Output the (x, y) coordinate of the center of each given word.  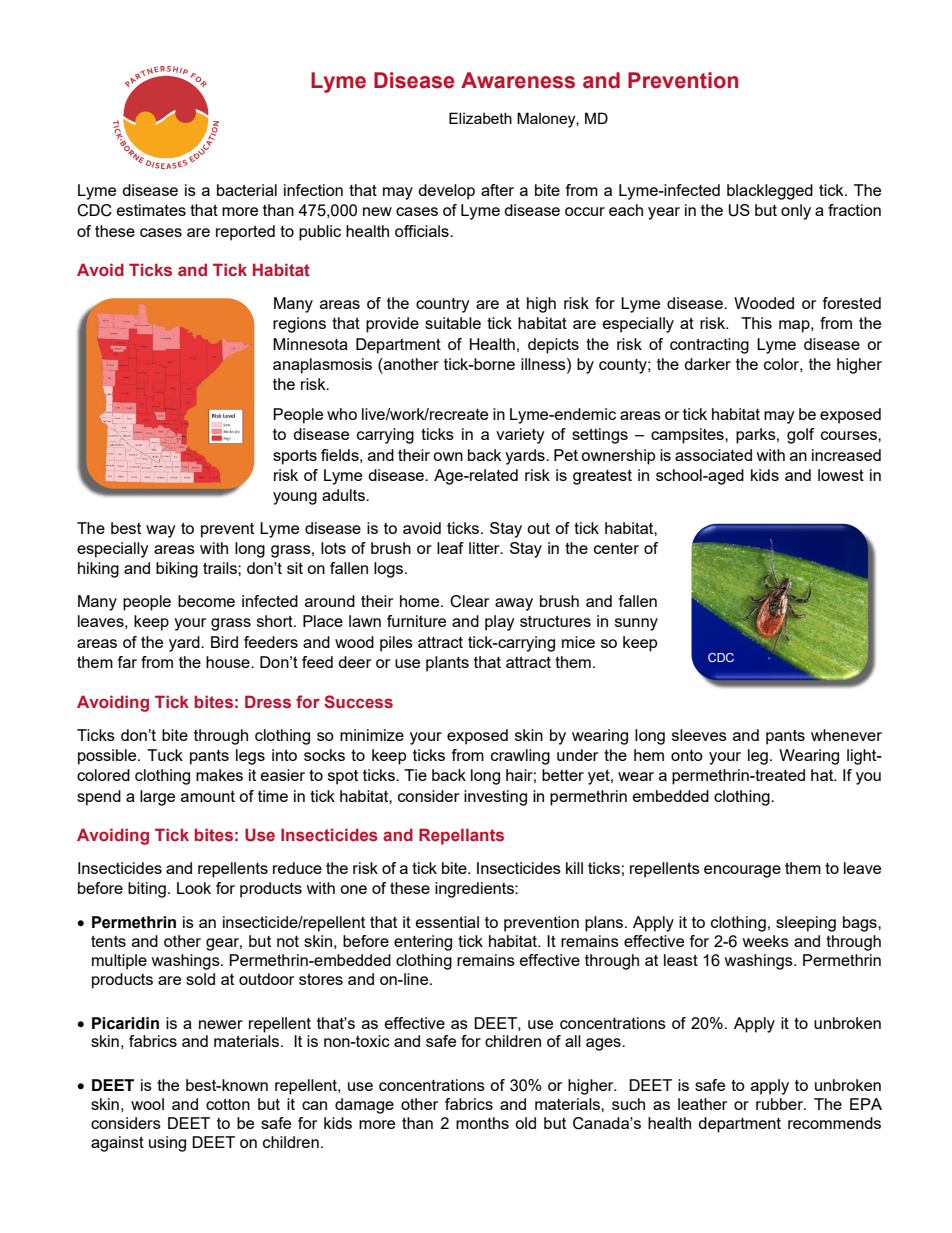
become (206, 601)
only (796, 212)
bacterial (247, 190)
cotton (228, 1104)
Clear (469, 601)
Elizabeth (480, 118)
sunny (636, 624)
